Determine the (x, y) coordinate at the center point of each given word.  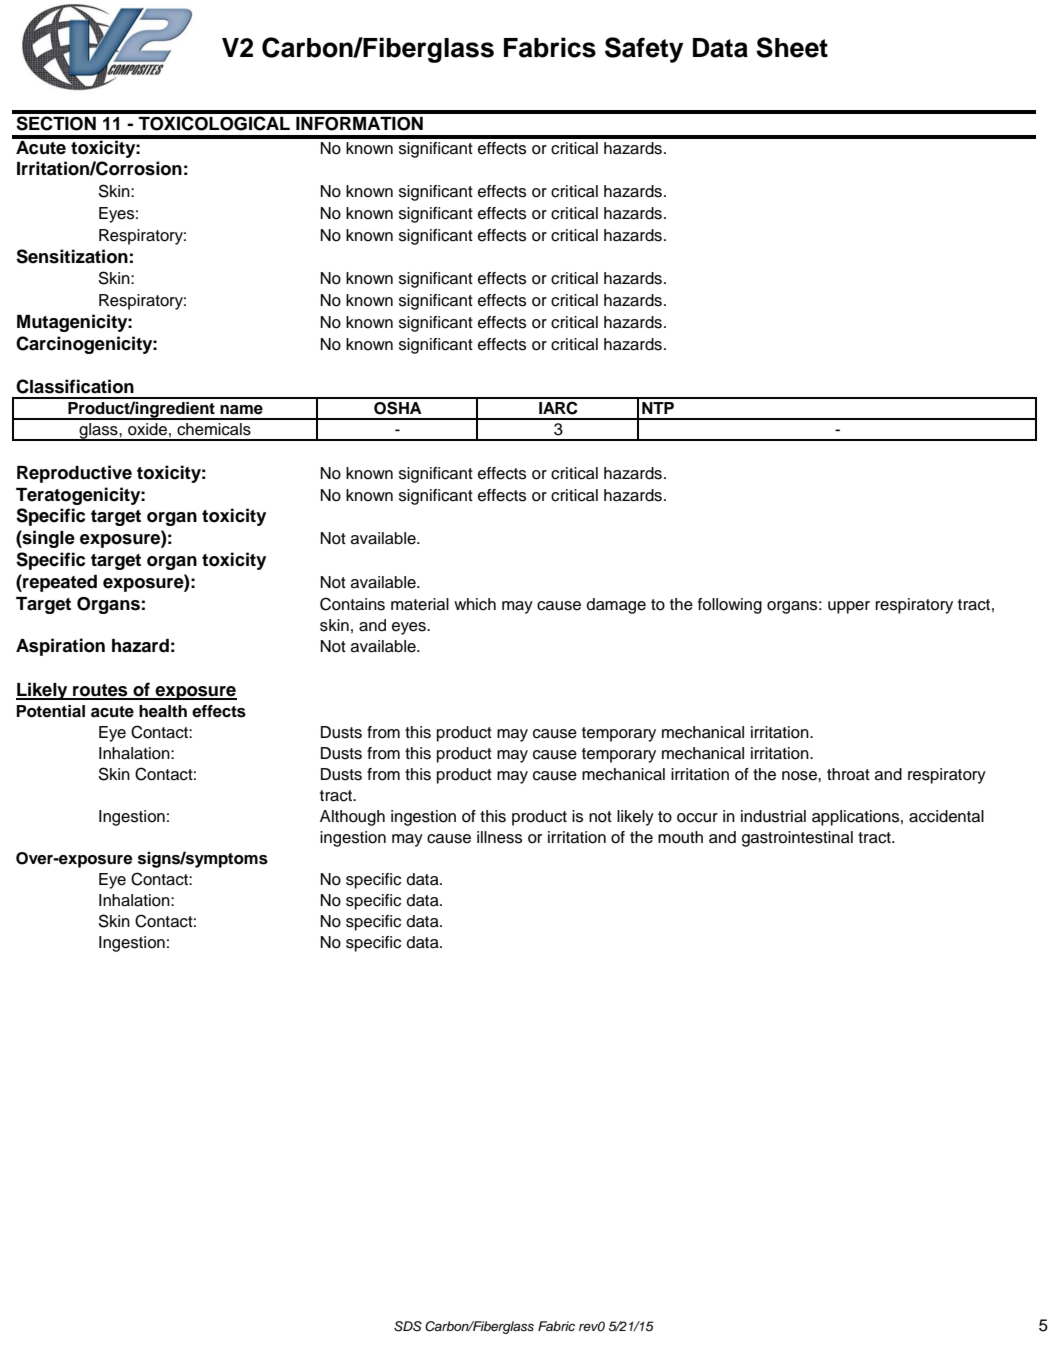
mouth (680, 837)
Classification (75, 386)
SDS (408, 1326)
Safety (644, 50)
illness (499, 837)
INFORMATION (359, 124)
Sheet (792, 47)
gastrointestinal (797, 839)
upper (849, 607)
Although (352, 818)
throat (848, 774)
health (163, 711)
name (241, 410)
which (475, 604)
